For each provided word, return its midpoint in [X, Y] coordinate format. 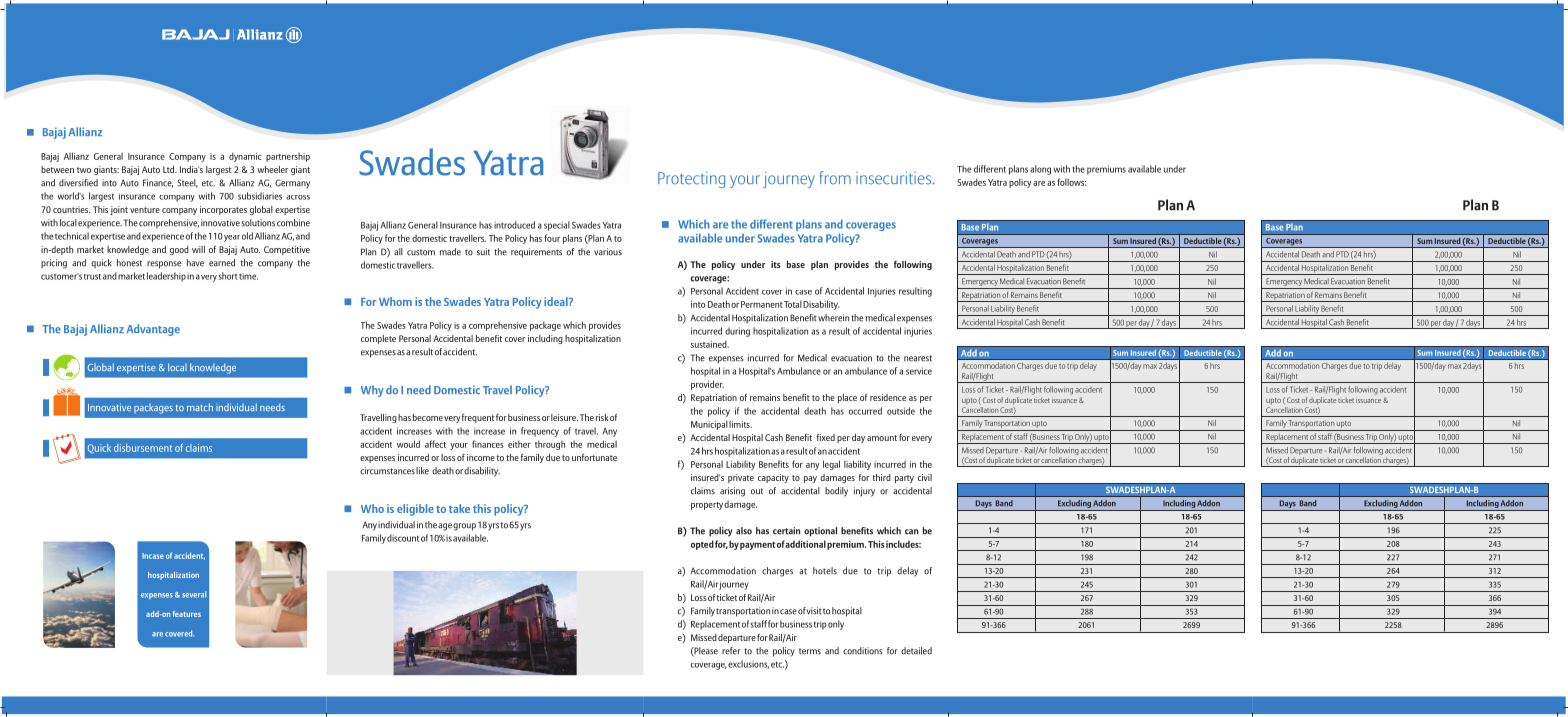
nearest [918, 358]
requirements [536, 253]
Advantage [153, 330]
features [187, 614]
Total [793, 304]
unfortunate [594, 457]
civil [925, 477]
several [194, 594]
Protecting [691, 180]
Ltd [169, 169]
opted [702, 545]
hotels [825, 571]
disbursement [143, 448]
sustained [710, 344]
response [164, 265]
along [1040, 170]
